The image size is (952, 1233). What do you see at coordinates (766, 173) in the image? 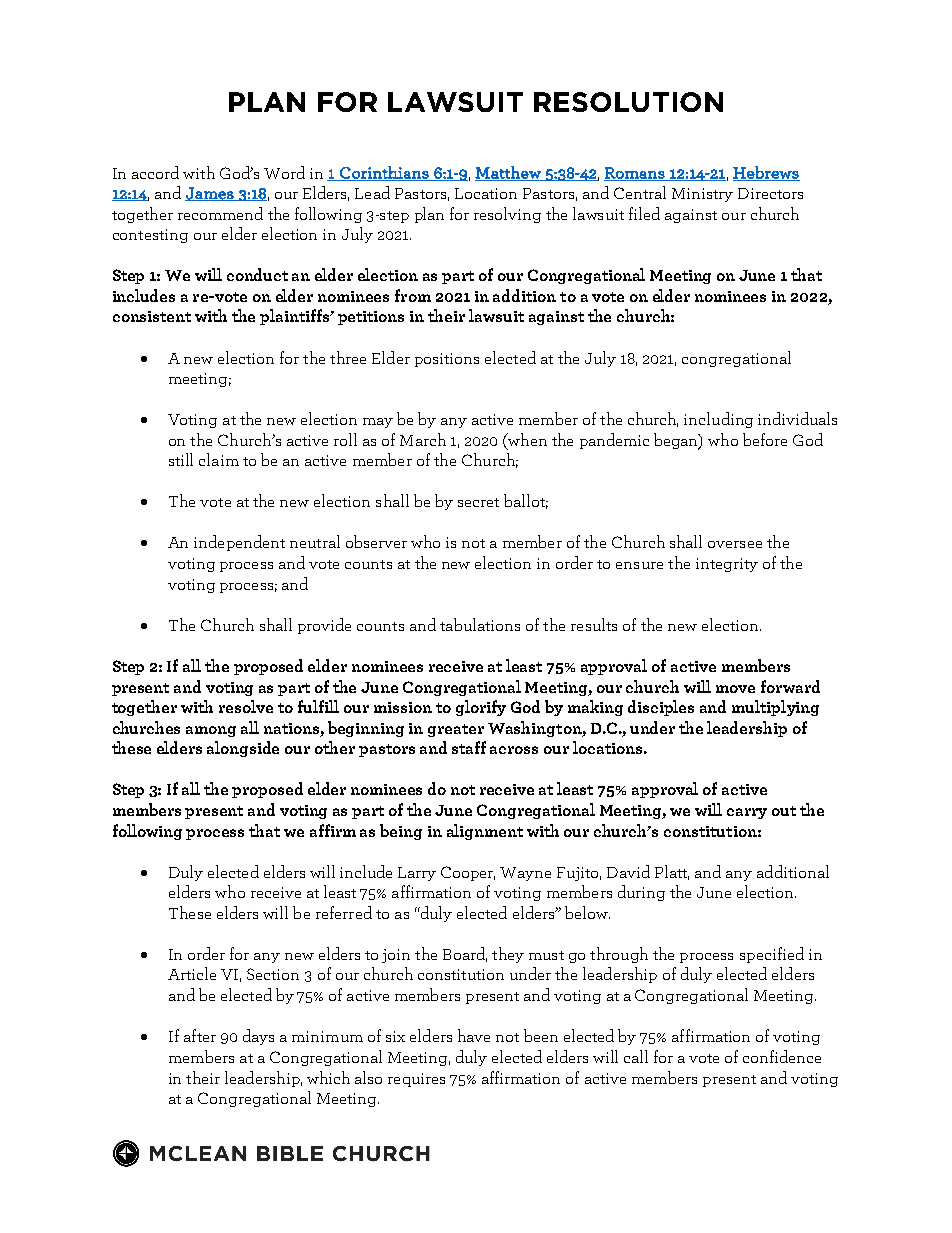
I see `Hebrews` at bounding box center [766, 173].
